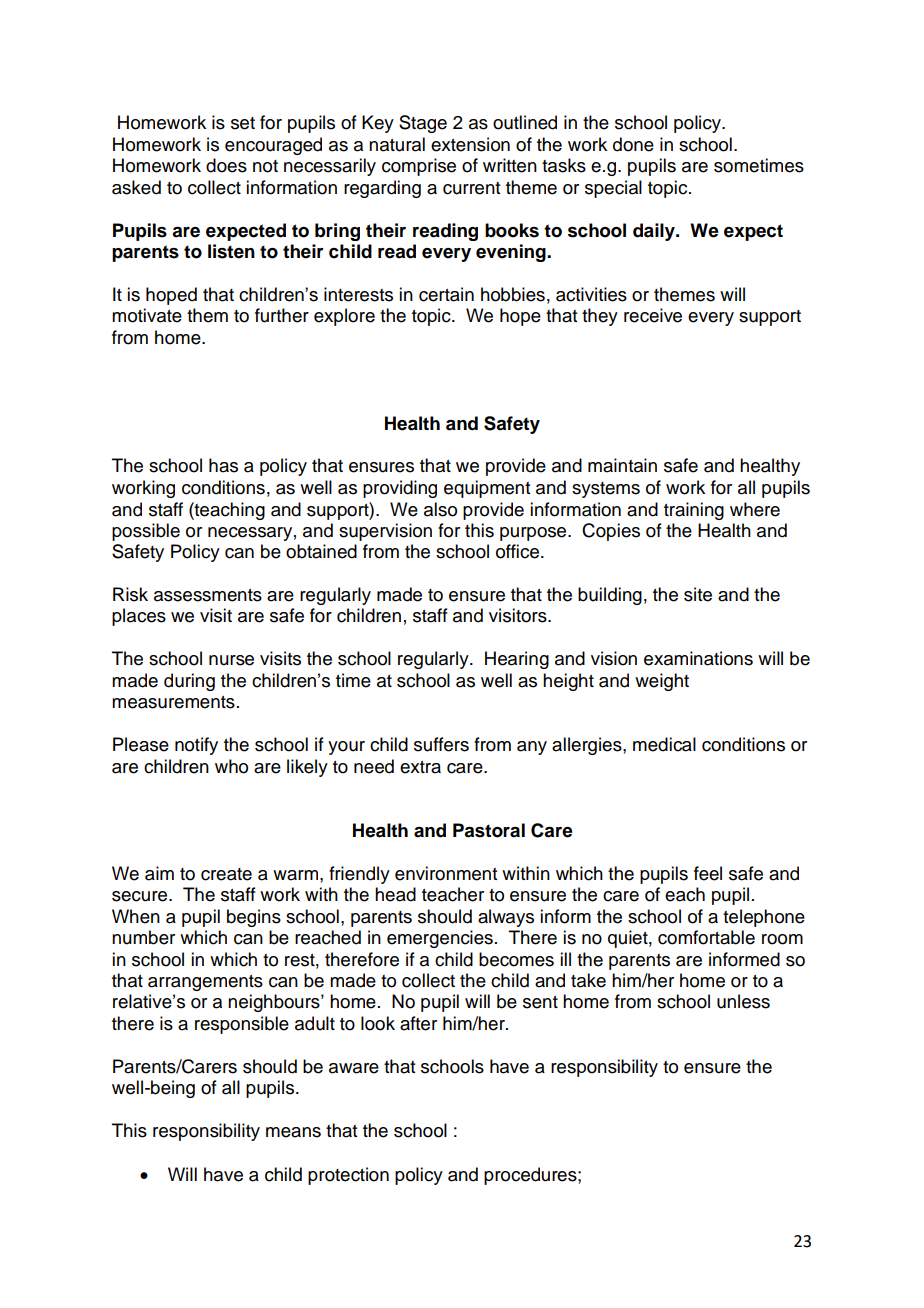 This screenshot has height=1308, width=924. What do you see at coordinates (633, 144) in the screenshot?
I see `done` at bounding box center [633, 144].
